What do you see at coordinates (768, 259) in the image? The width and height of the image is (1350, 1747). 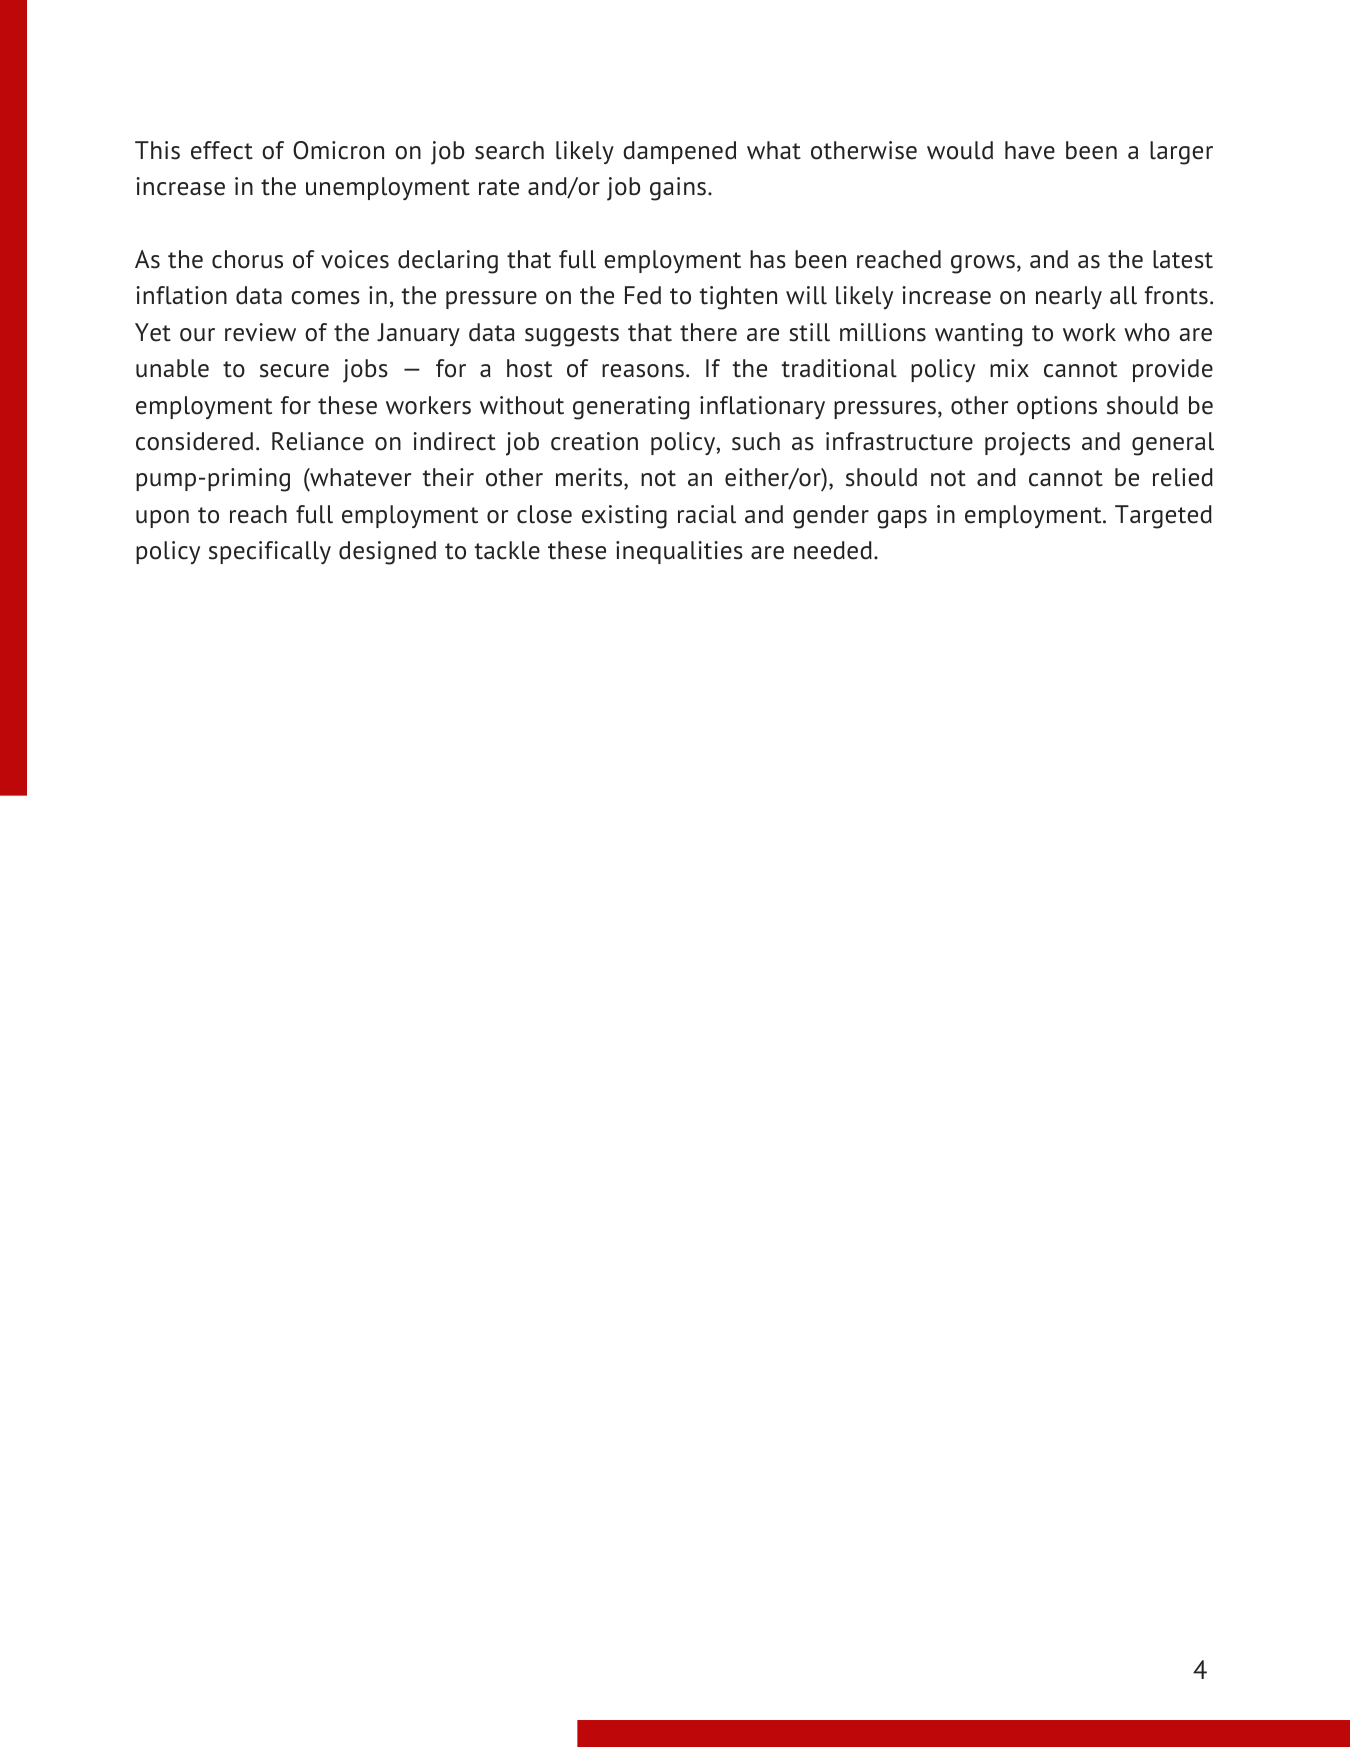 I see `has` at bounding box center [768, 259].
